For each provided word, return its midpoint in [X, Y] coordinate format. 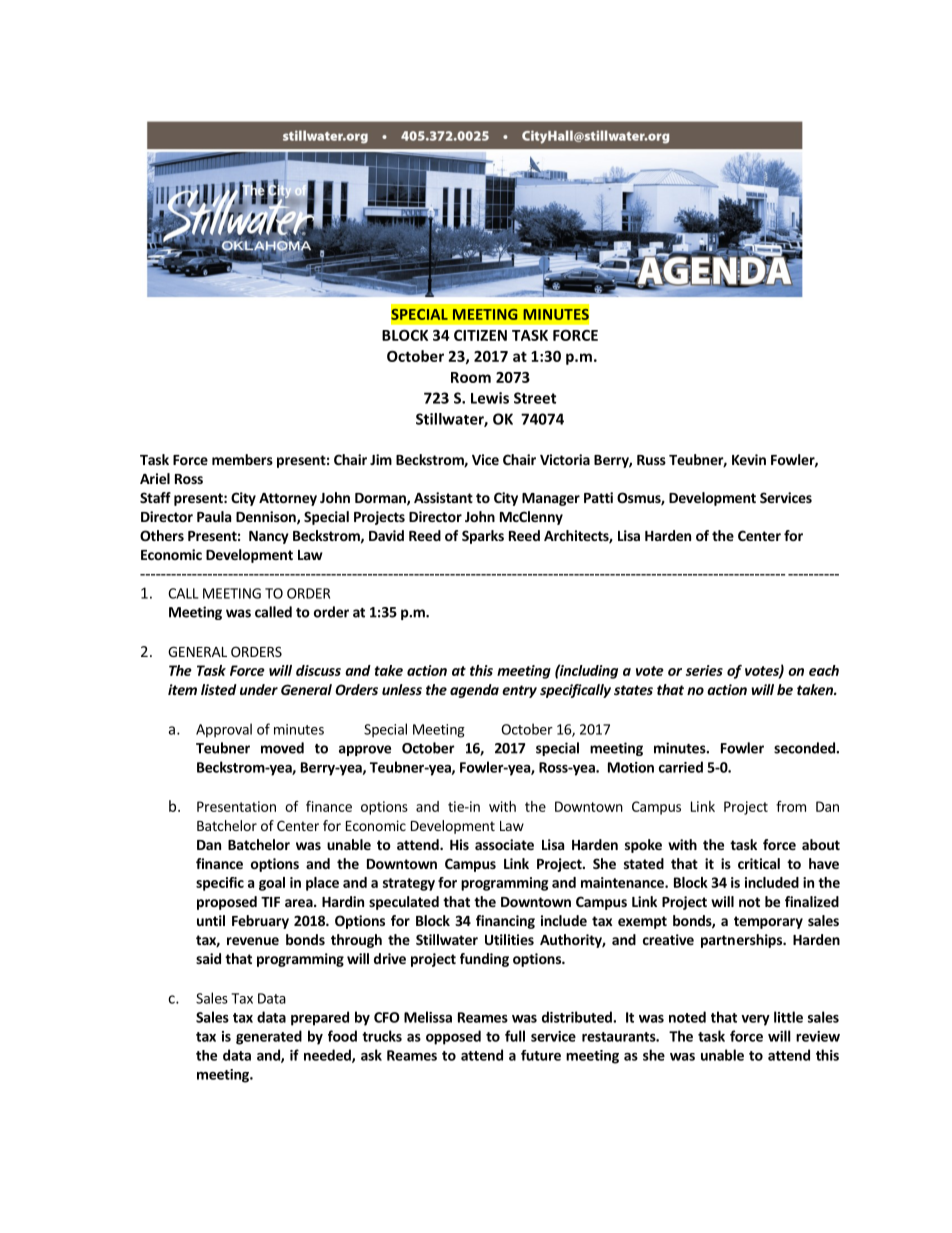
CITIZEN [480, 335]
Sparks [483, 537]
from [791, 806]
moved [282, 748]
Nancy [269, 537]
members [242, 459]
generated [269, 1037]
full [515, 1036]
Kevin [749, 459]
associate [504, 844]
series [704, 670]
